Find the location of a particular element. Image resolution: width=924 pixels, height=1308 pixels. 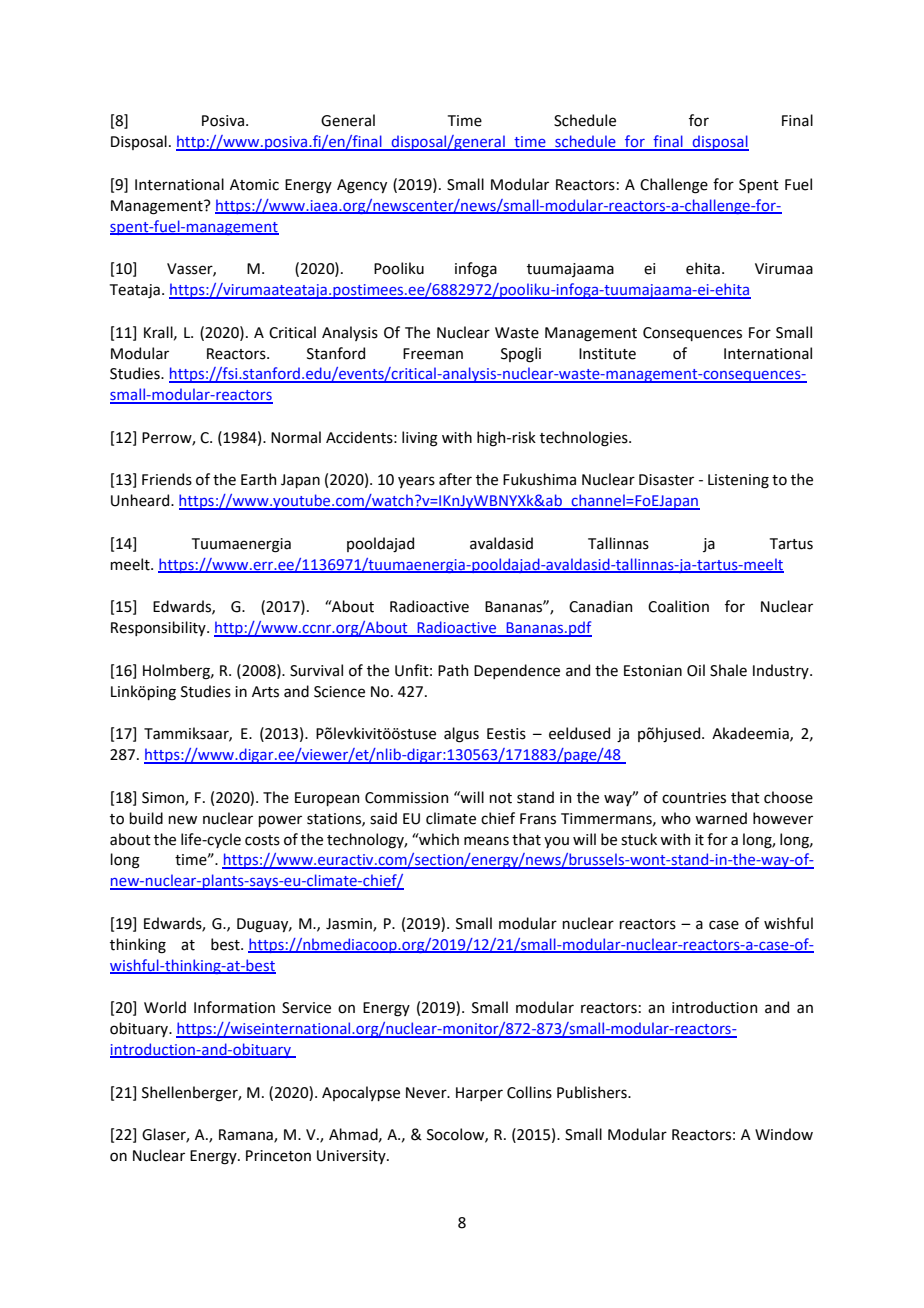

Atomic is located at coordinates (254, 185).
